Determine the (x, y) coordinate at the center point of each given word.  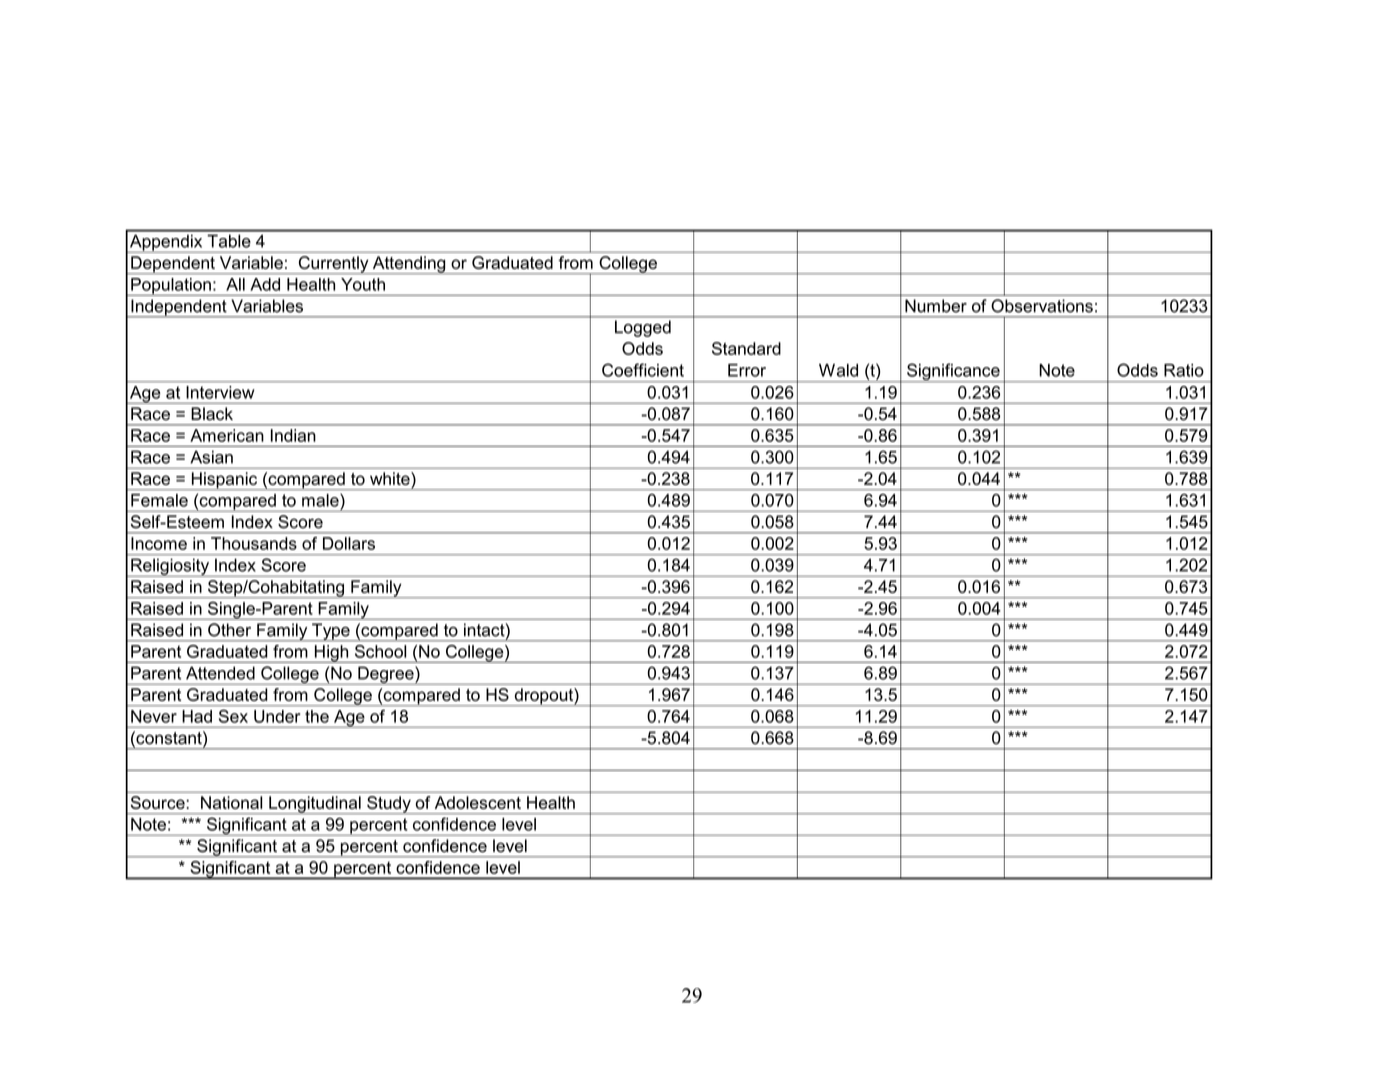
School (380, 651)
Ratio (1184, 370)
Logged (643, 328)
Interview (220, 392)
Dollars (349, 543)
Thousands (254, 543)
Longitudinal (315, 805)
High (331, 654)
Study (389, 805)
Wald (838, 370)
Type (331, 632)
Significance (953, 372)
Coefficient (643, 370)
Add (265, 284)
